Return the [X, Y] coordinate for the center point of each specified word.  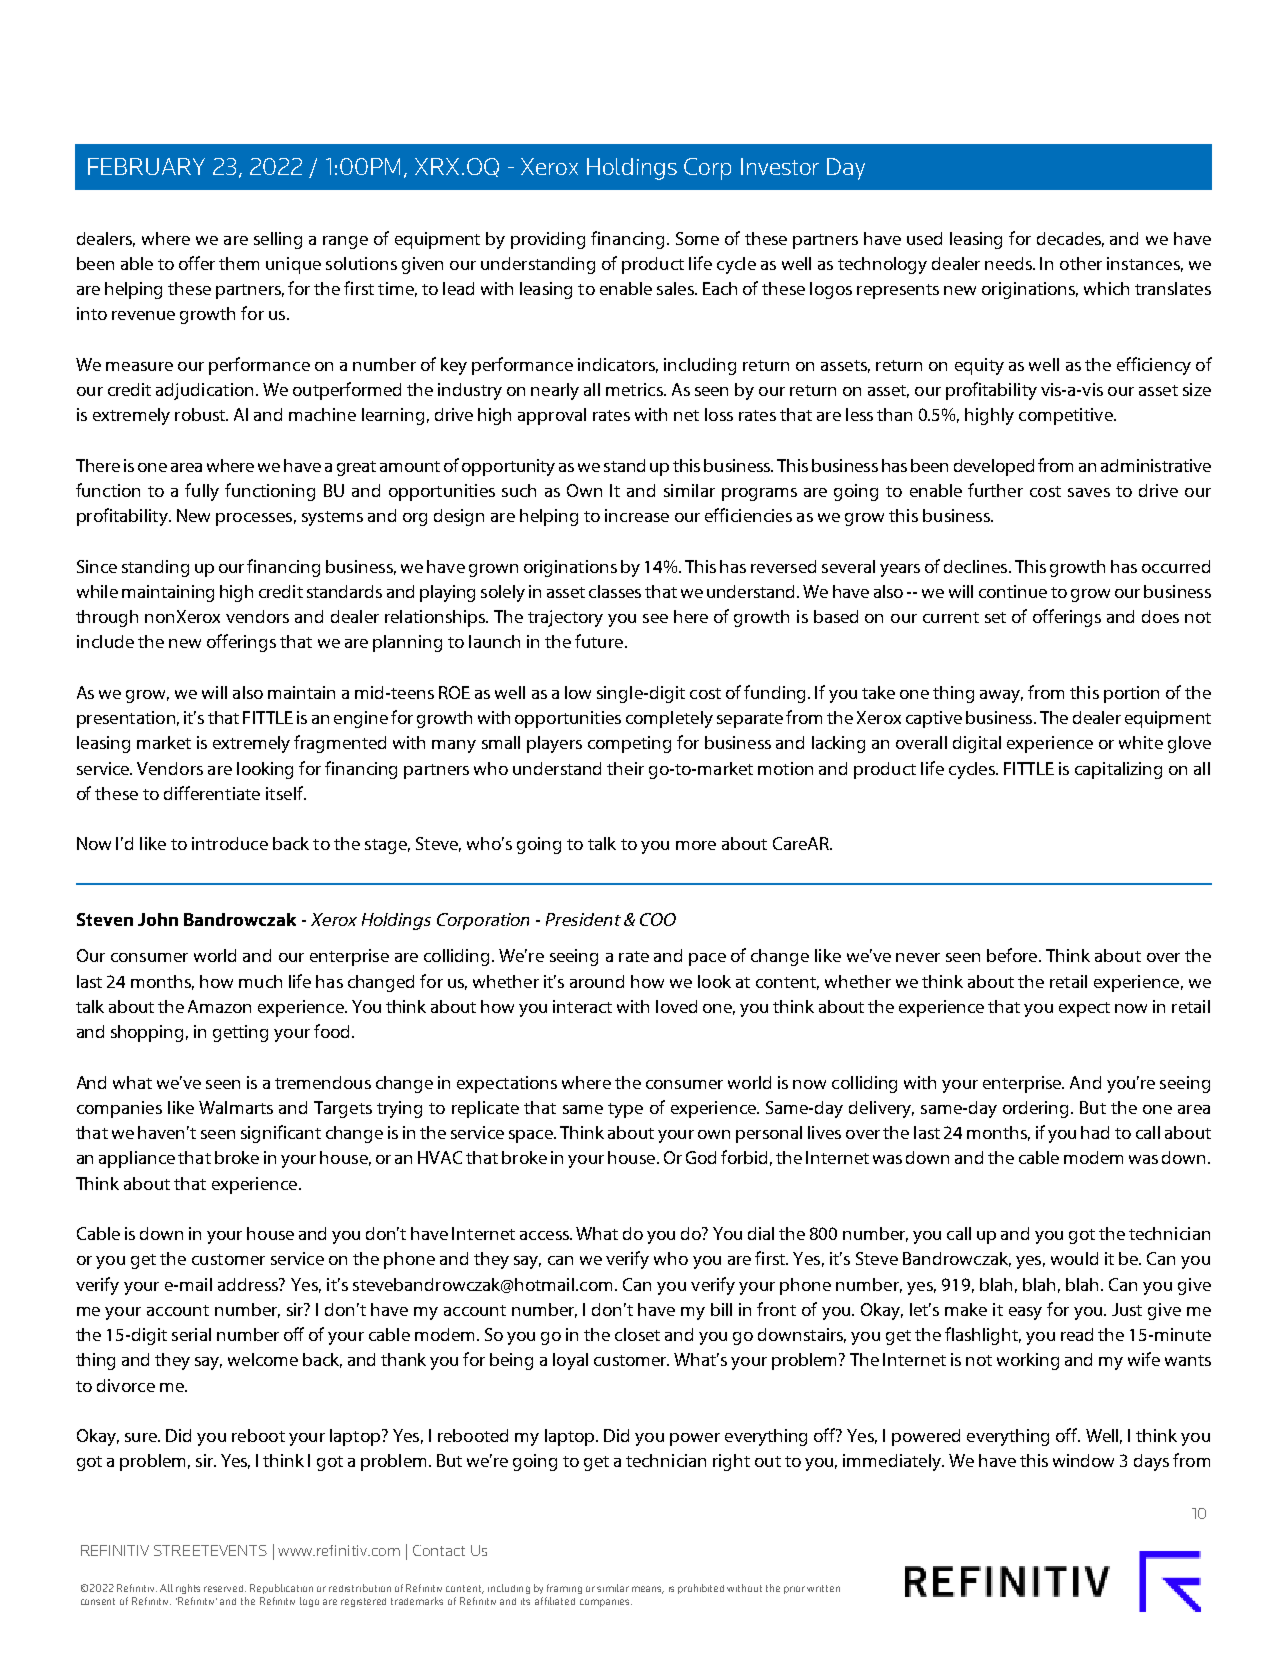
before [1013, 955]
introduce [230, 843]
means [648, 1590]
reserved [225, 1588]
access [546, 1235]
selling [278, 240]
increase [637, 515]
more [696, 845]
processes [254, 519]
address [249, 1284]
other [1081, 263]
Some [697, 238]
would [1074, 1258]
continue [1013, 591]
